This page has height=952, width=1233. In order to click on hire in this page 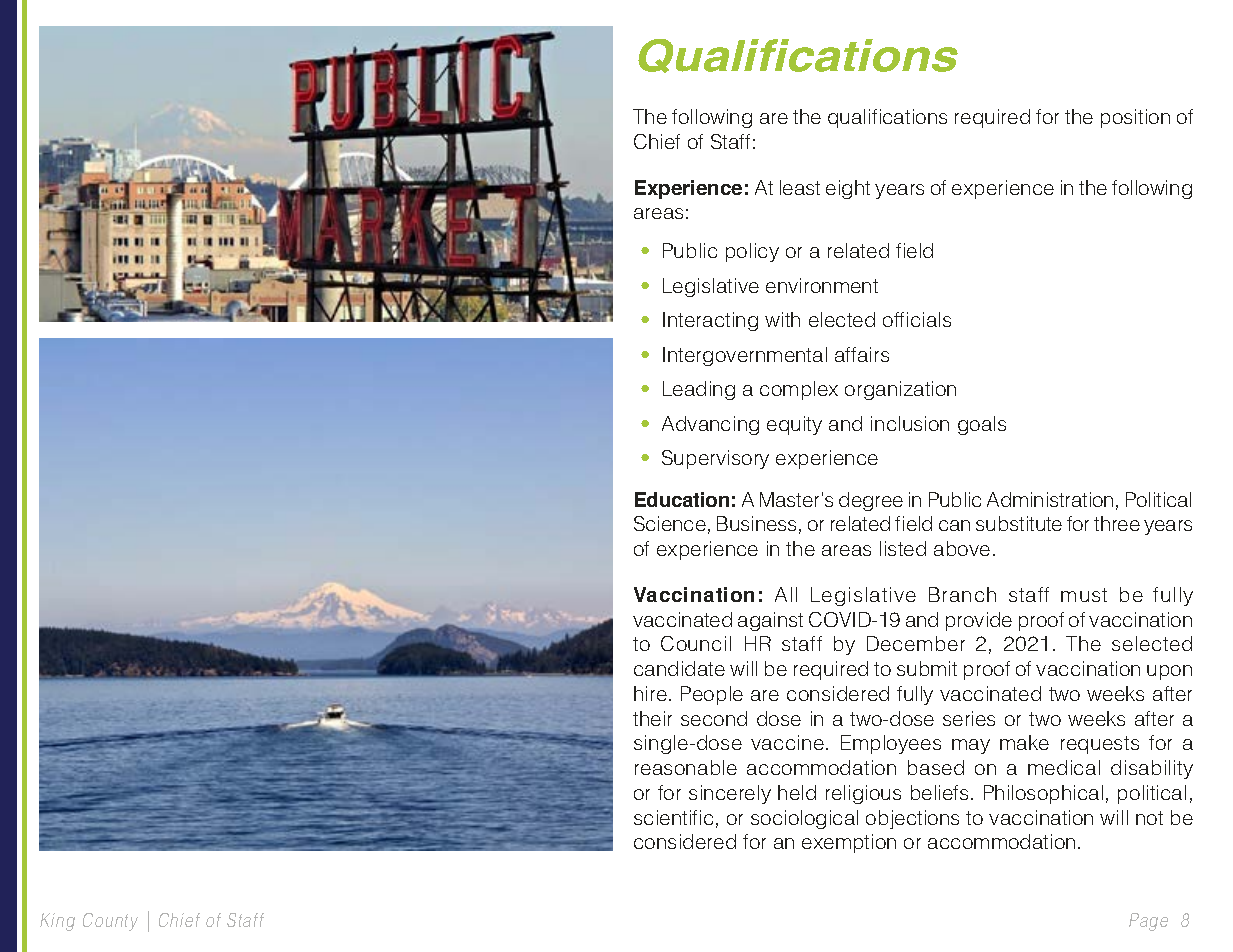, I will do `click(650, 693)`.
